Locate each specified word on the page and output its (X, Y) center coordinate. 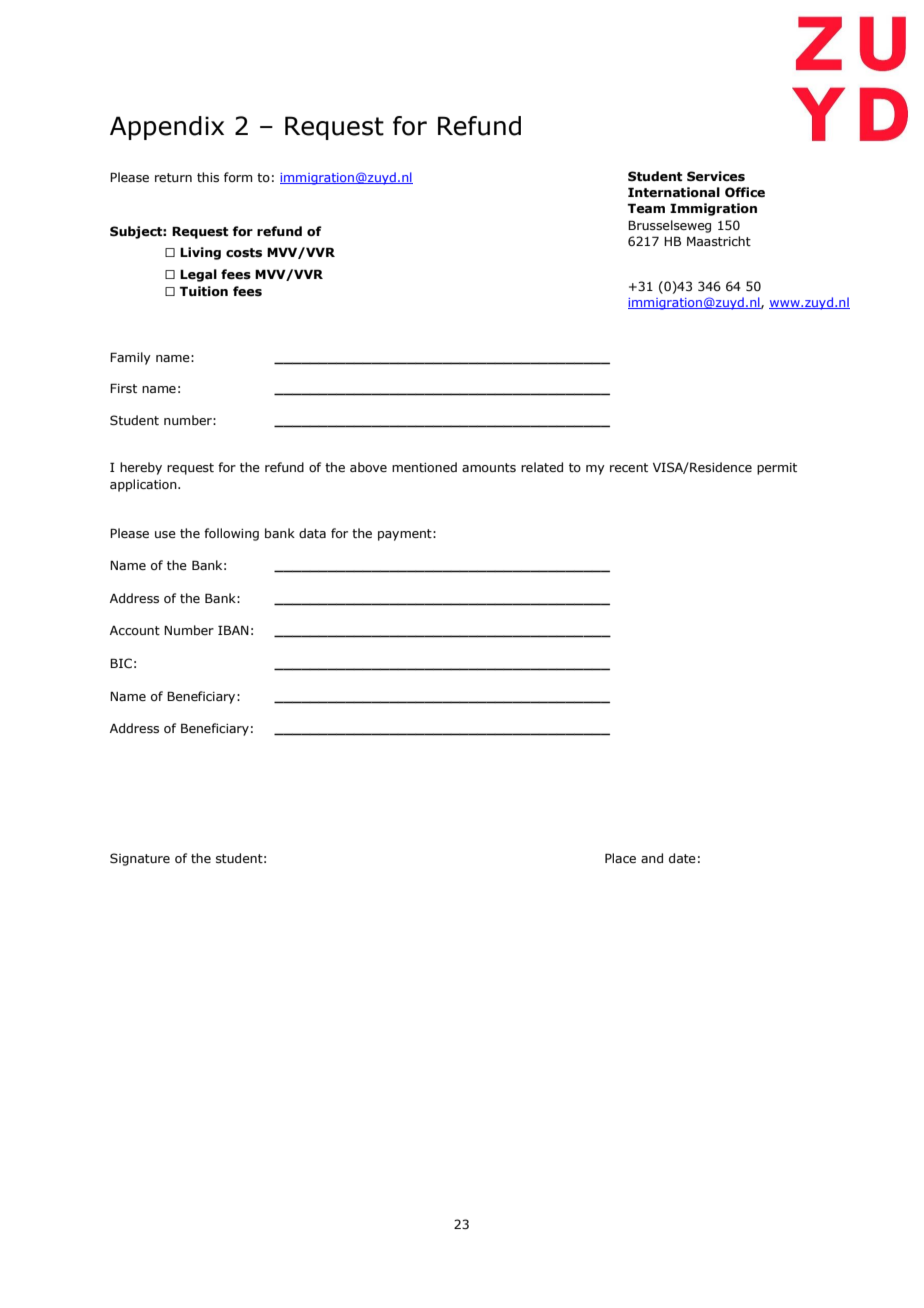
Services (716, 176)
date (682, 858)
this (208, 177)
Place (620, 858)
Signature (140, 859)
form (238, 177)
